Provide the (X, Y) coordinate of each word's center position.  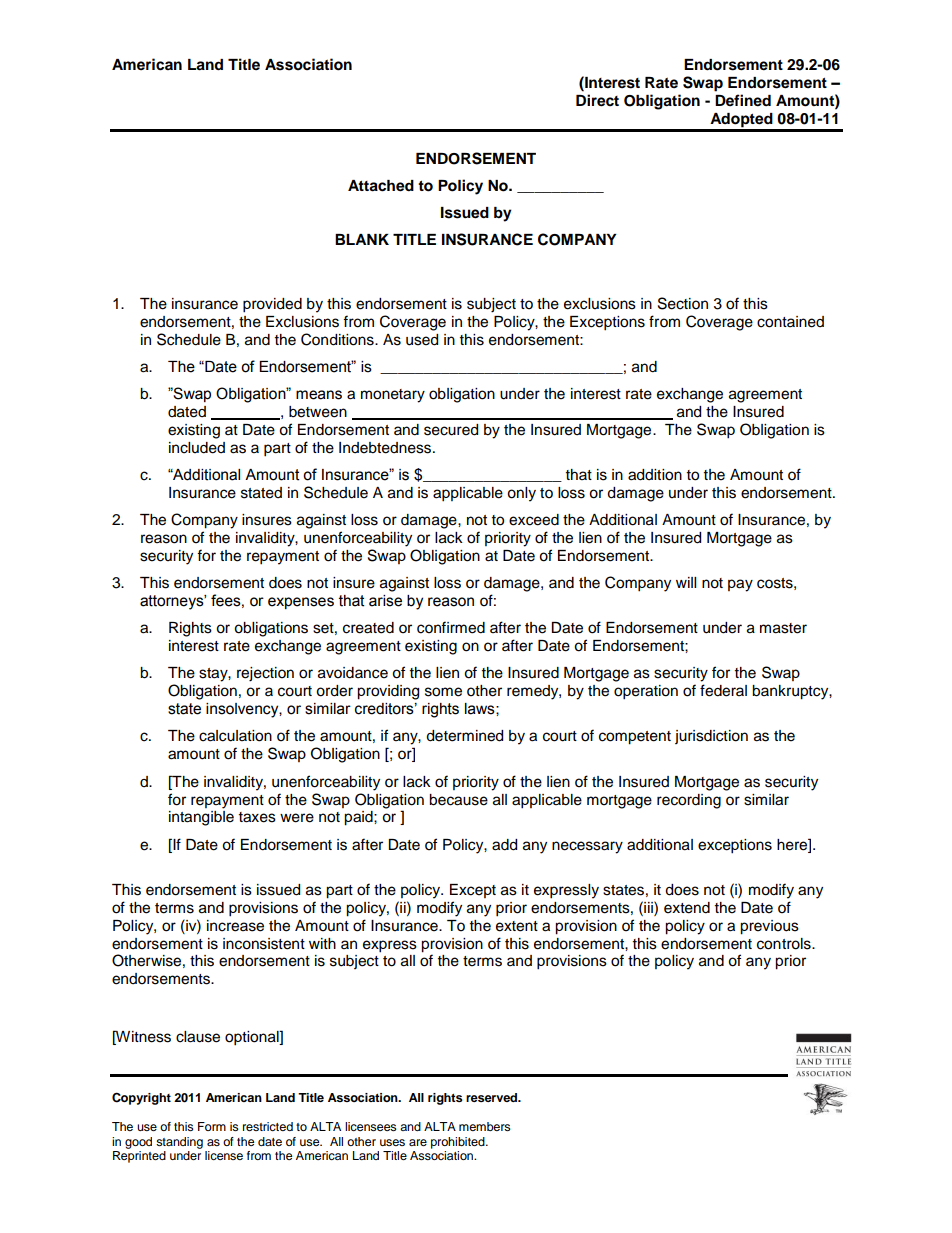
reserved (493, 1097)
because (458, 800)
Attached (381, 186)
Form (212, 1126)
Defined (743, 100)
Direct (597, 100)
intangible (201, 818)
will (686, 582)
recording (689, 801)
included (197, 448)
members (485, 1126)
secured (451, 430)
